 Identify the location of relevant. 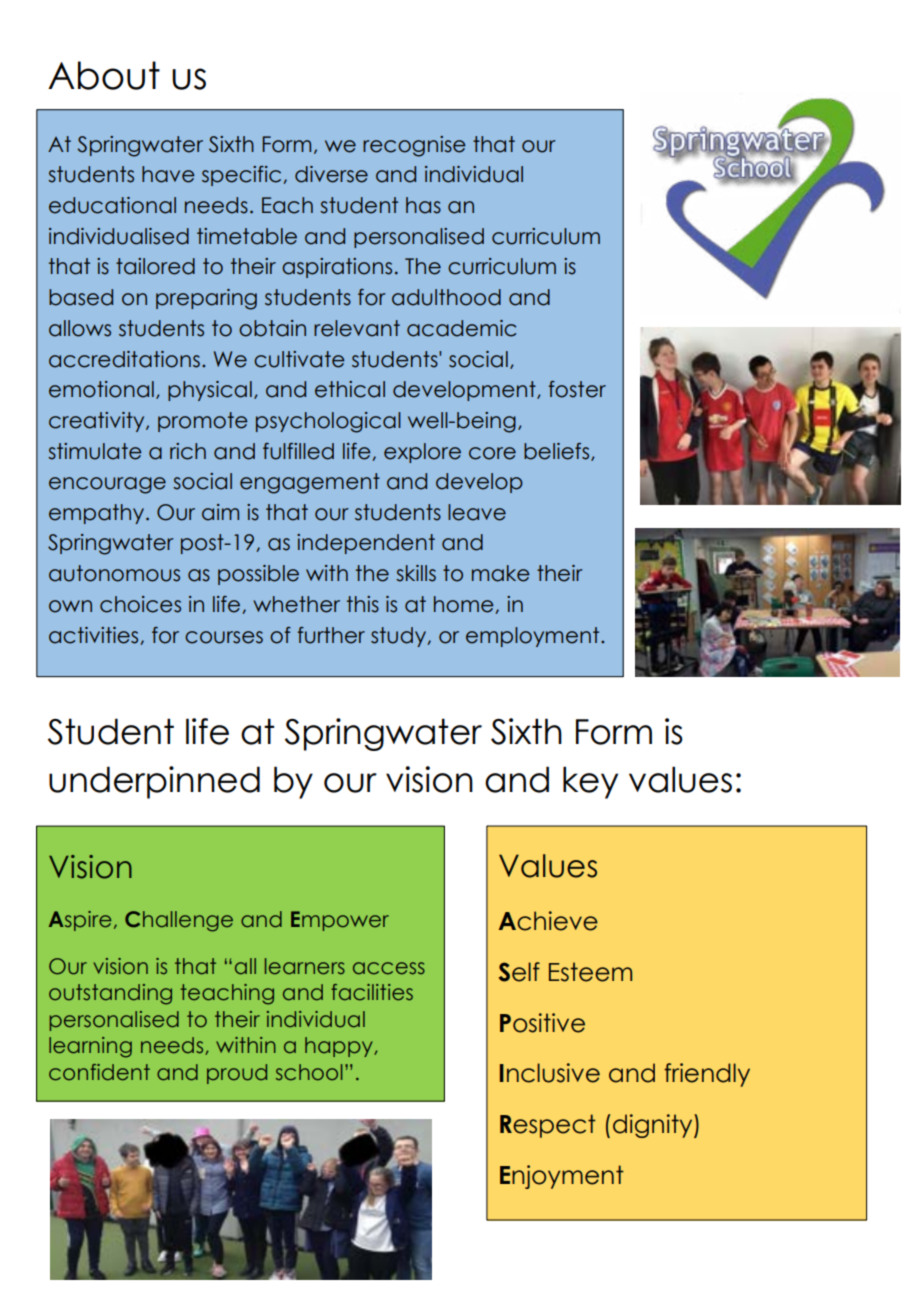
(357, 328).
